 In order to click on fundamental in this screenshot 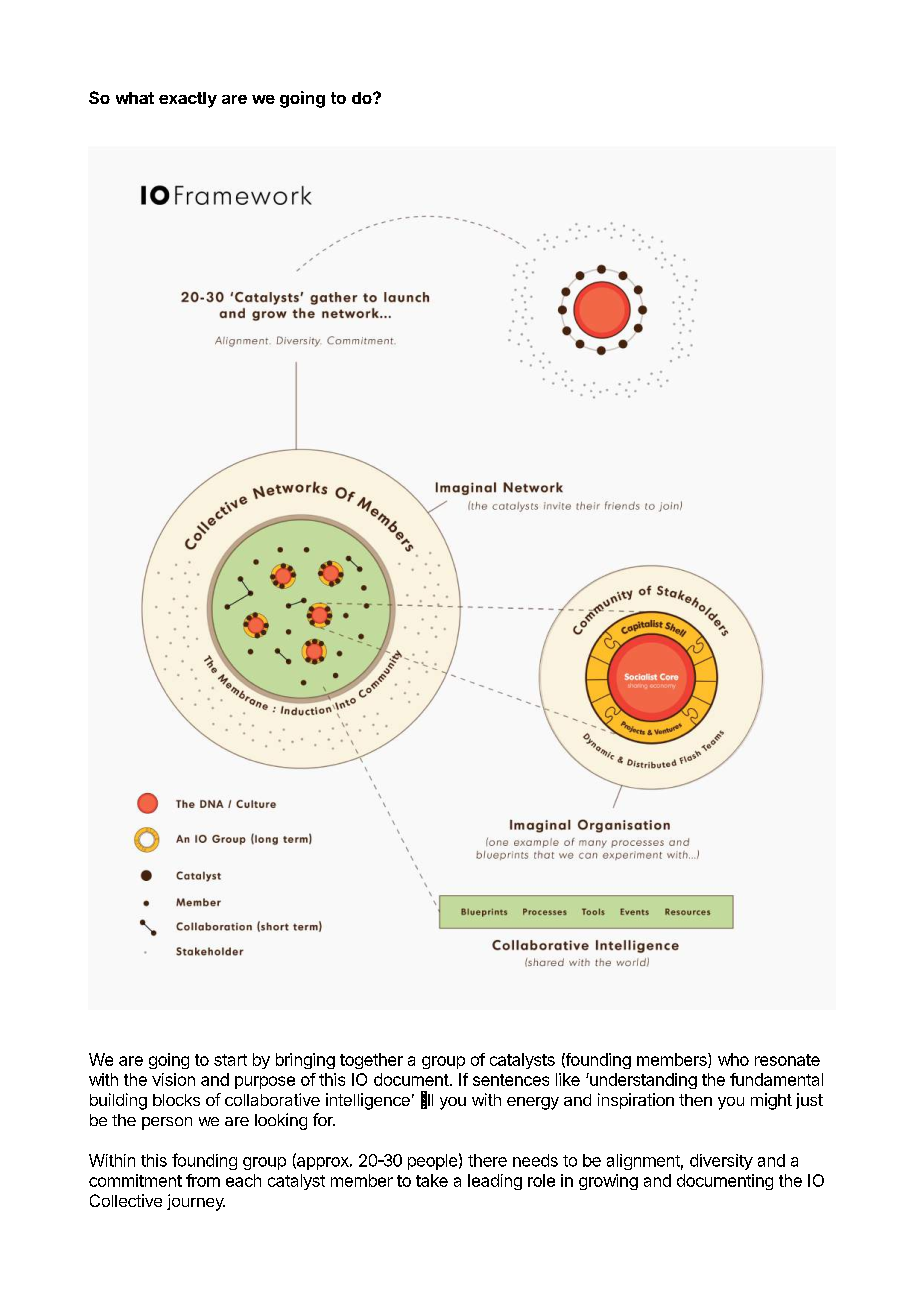, I will do `click(776, 1079)`.
